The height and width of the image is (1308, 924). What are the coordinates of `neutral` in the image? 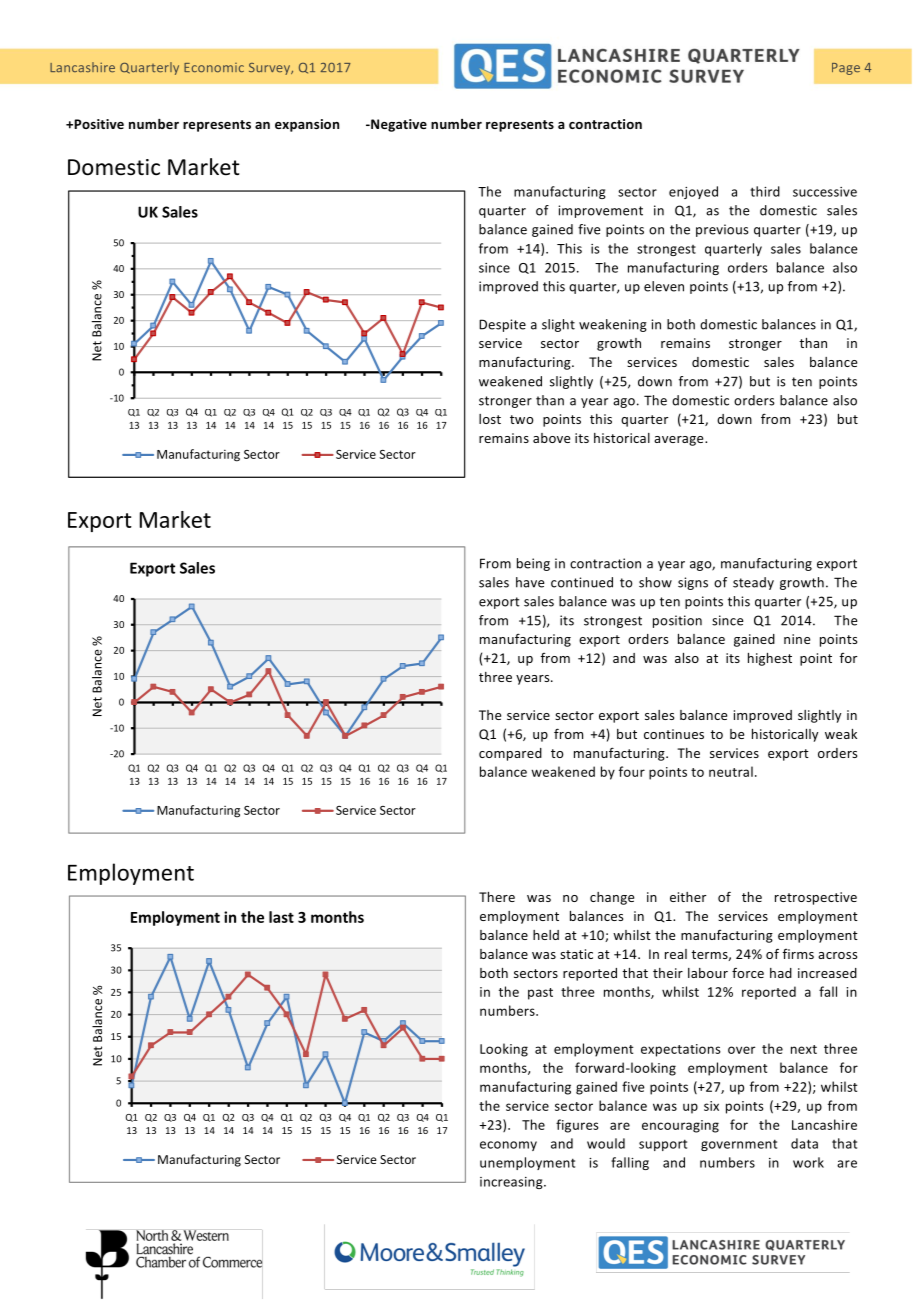 It's located at (731, 771).
